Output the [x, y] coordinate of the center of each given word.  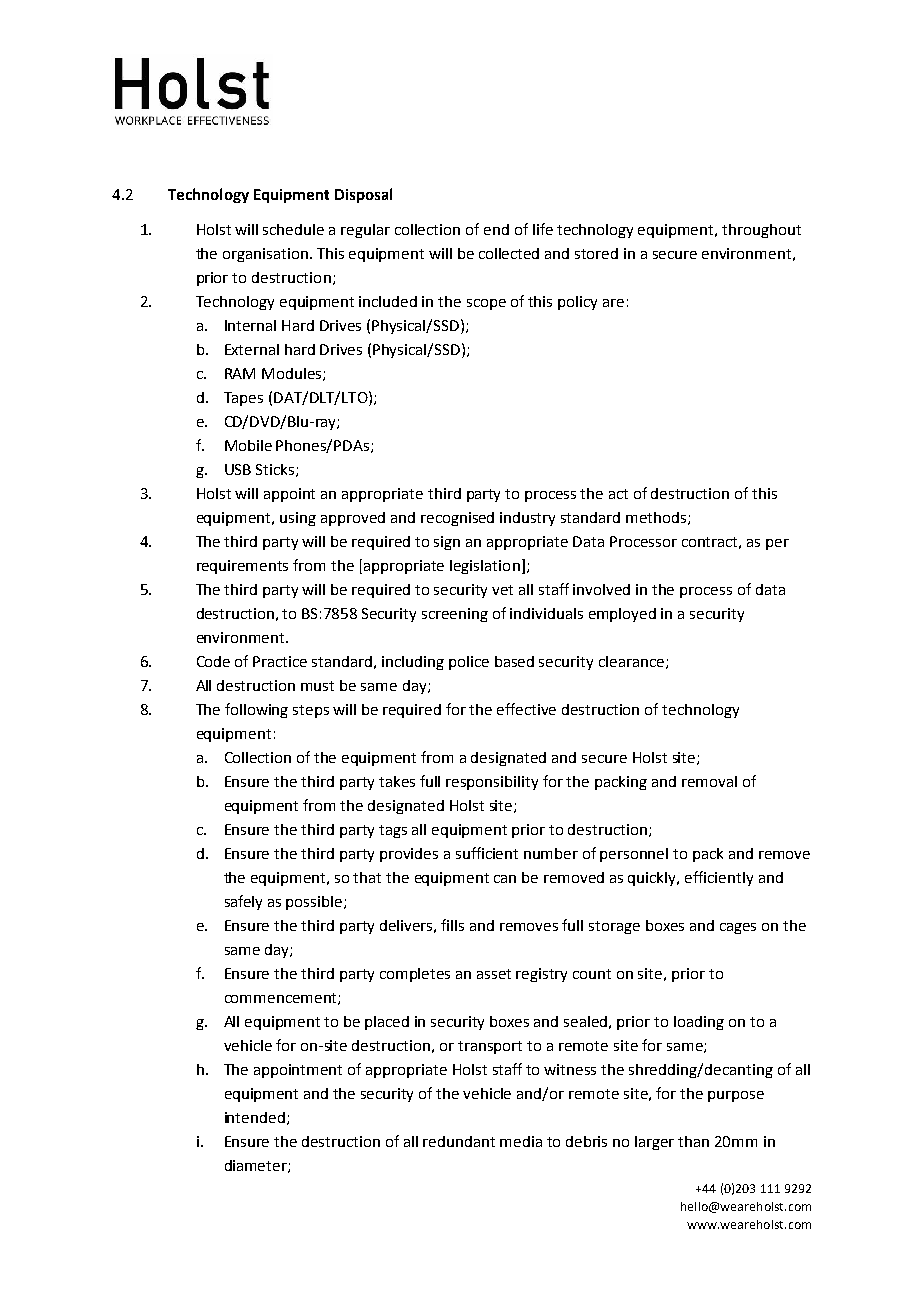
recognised [457, 519]
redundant [459, 1141]
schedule [293, 229]
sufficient [487, 853]
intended [255, 1117]
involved [601, 589]
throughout [761, 231]
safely [243, 902]
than [693, 1141]
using [298, 519]
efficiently [719, 878]
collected [509, 253]
